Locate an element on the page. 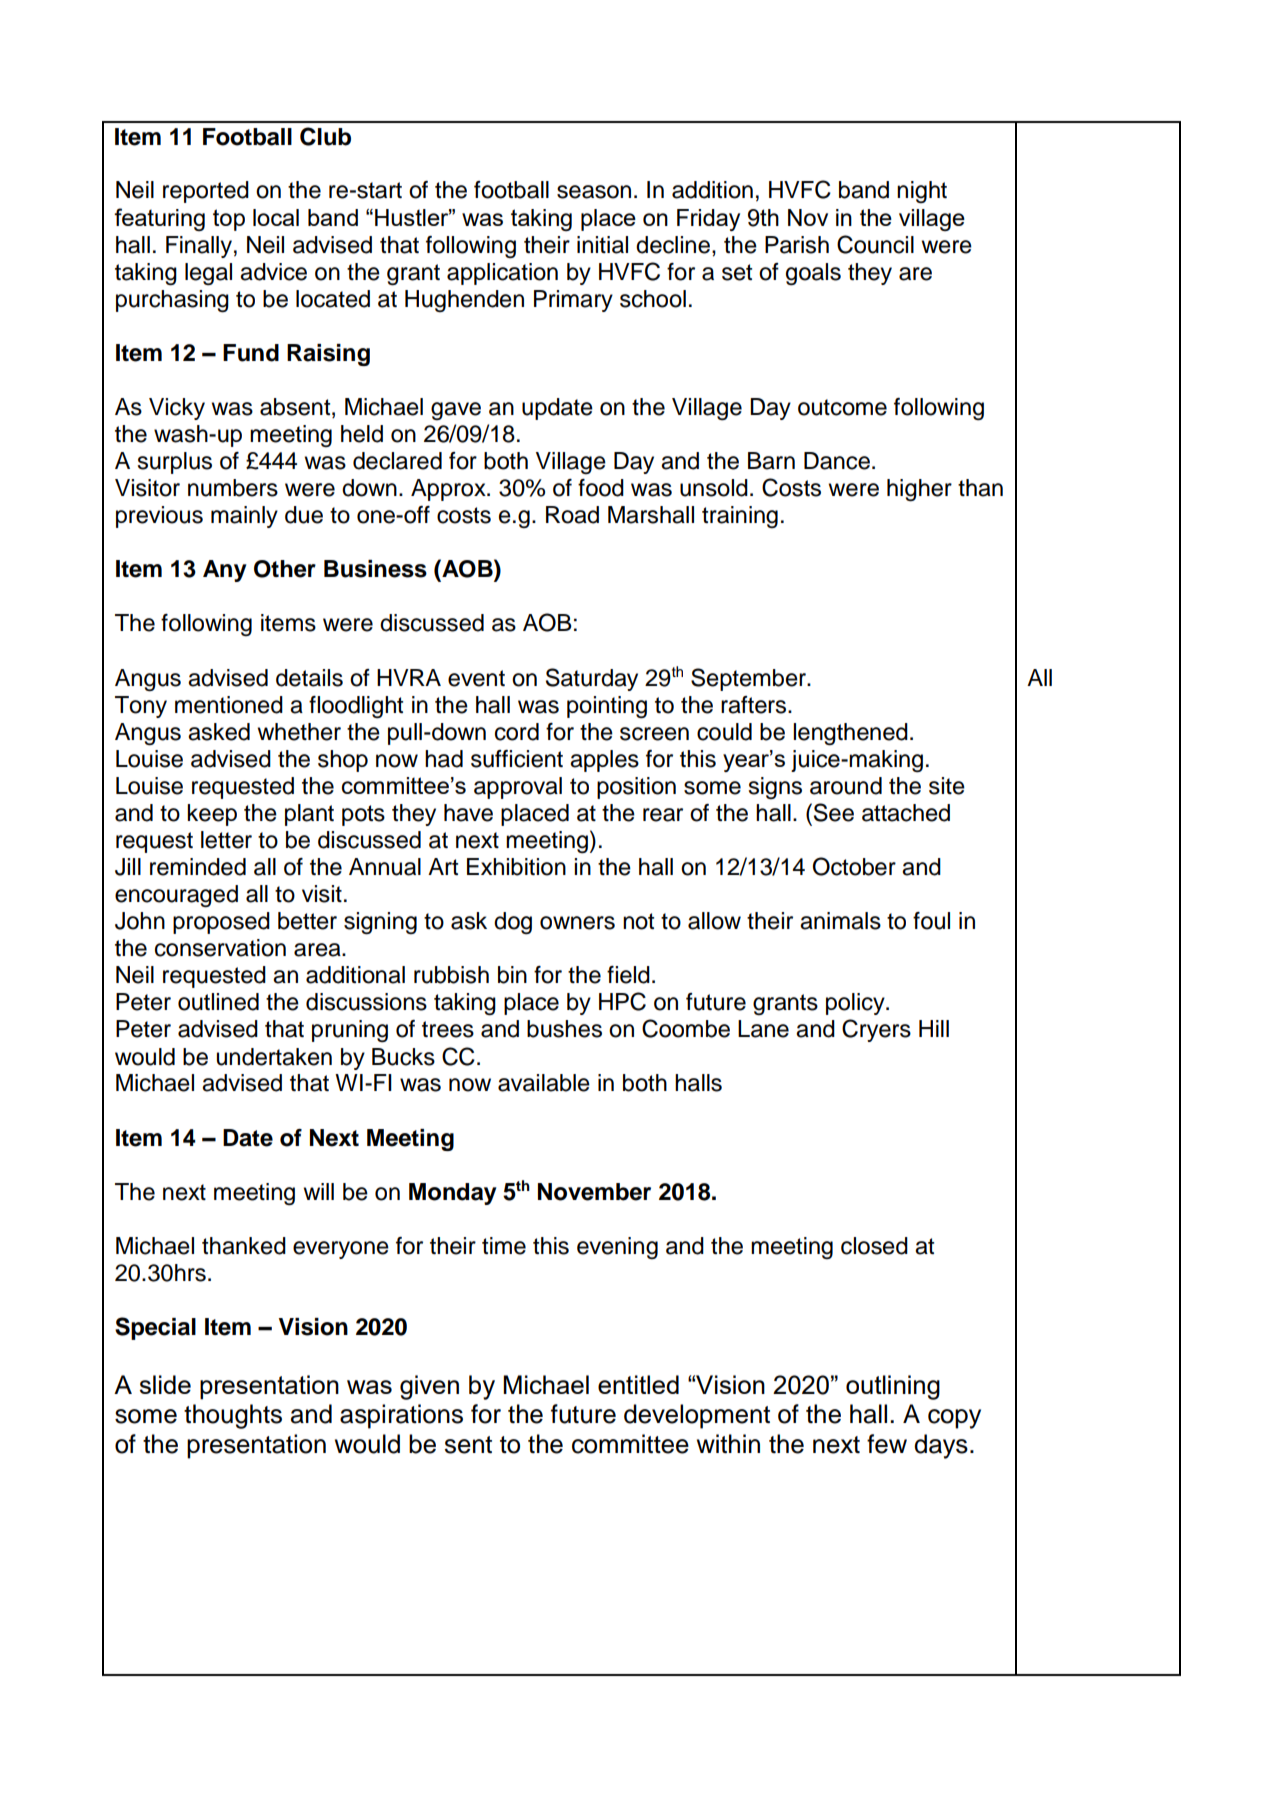 This document has height=1801, width=1273. numbers is located at coordinates (233, 488).
